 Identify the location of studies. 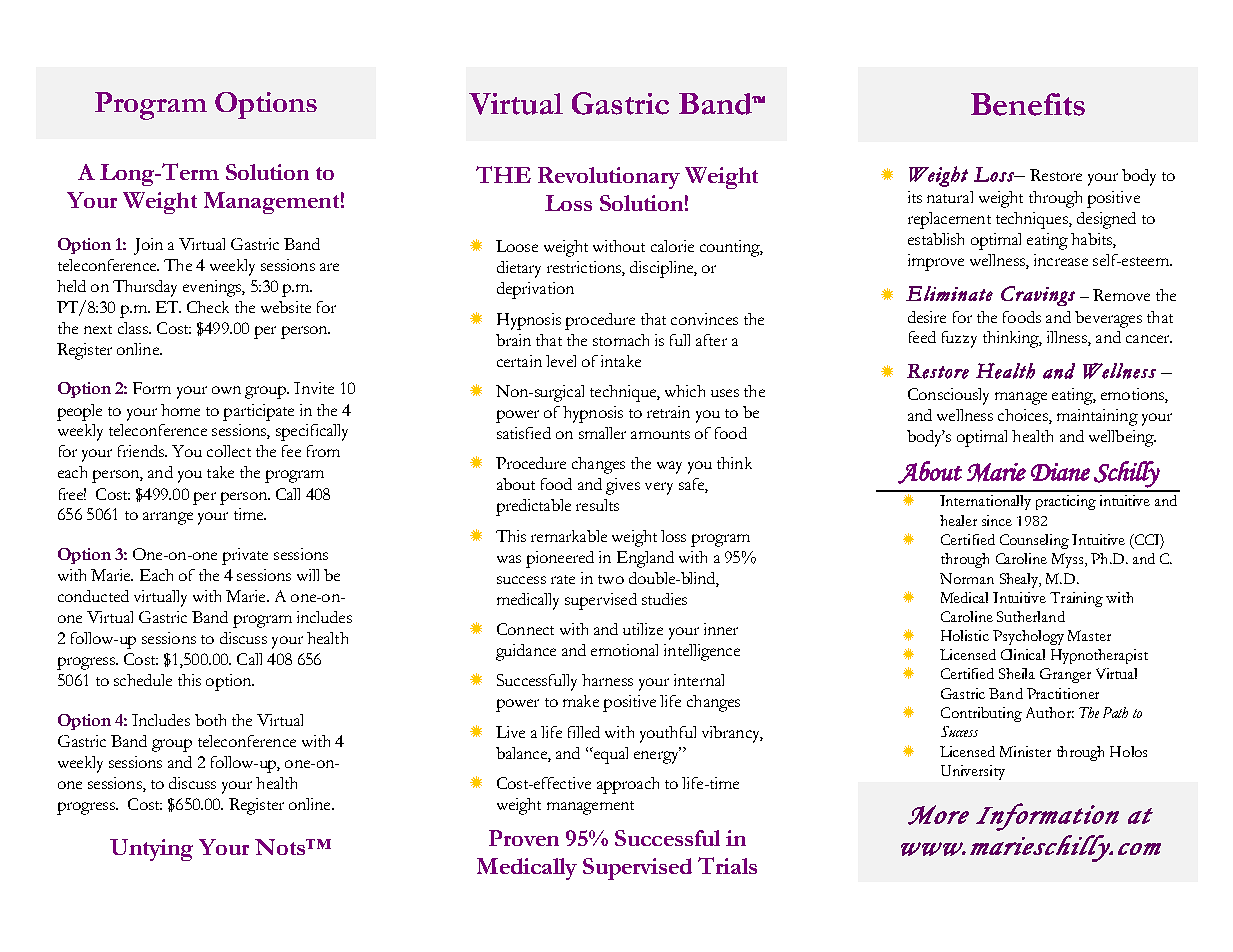
(664, 599).
